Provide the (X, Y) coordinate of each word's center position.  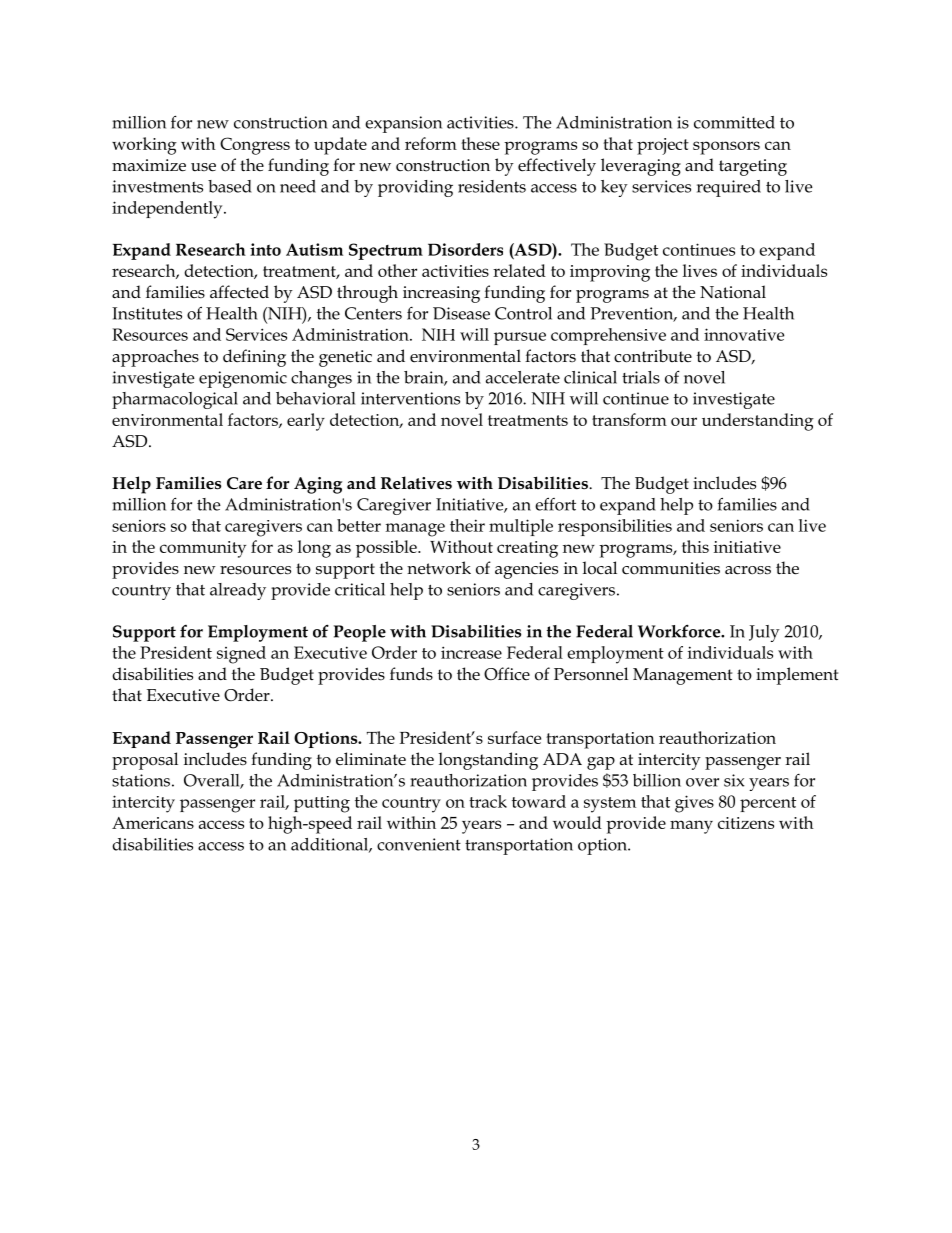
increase (471, 652)
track (488, 801)
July (764, 633)
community (203, 549)
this (695, 546)
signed (241, 655)
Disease (461, 313)
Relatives (416, 483)
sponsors (726, 148)
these (480, 143)
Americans (153, 823)
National (733, 292)
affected (239, 292)
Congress (255, 146)
